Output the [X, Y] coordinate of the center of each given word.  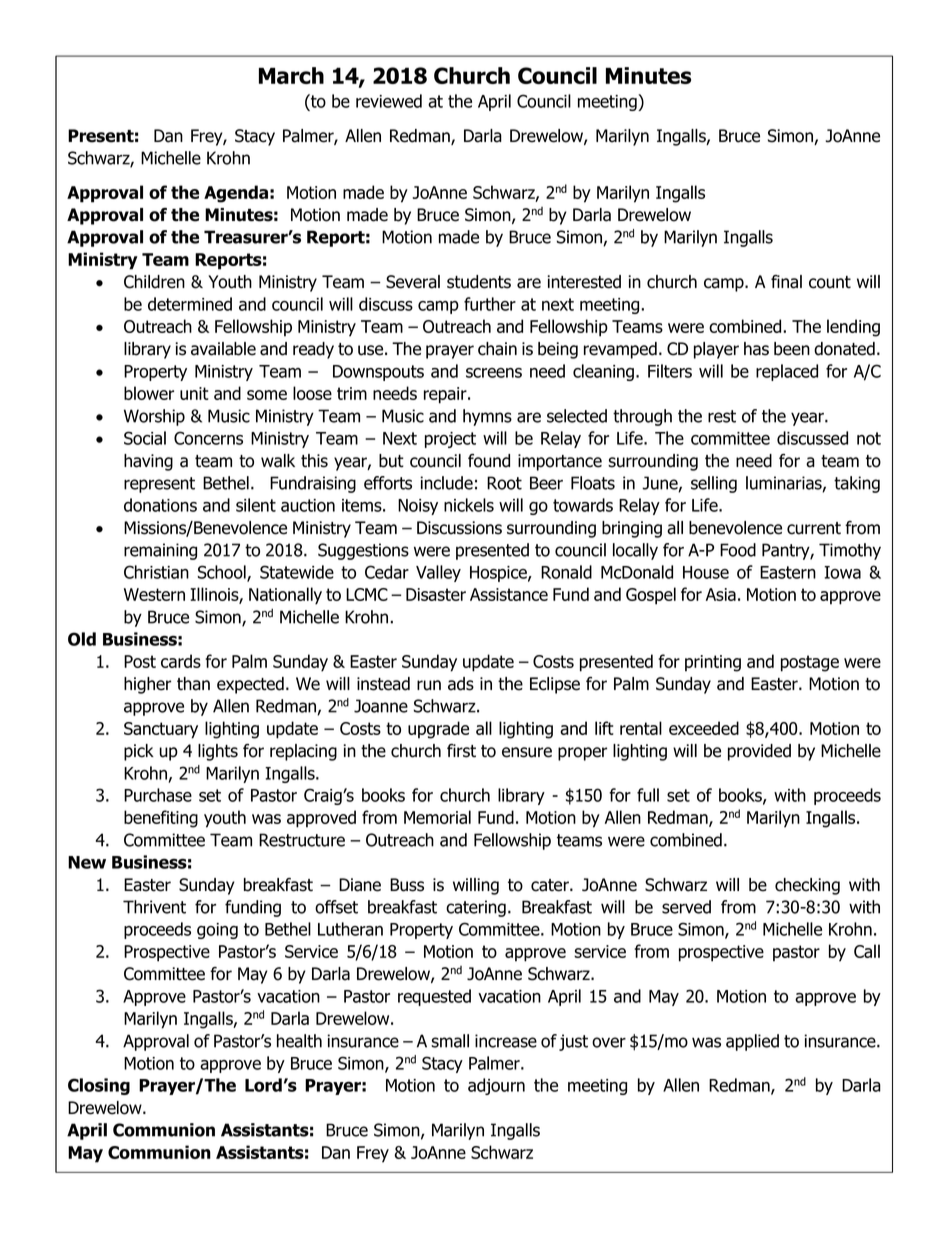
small [450, 1041]
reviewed [389, 101]
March [291, 75]
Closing [99, 1086]
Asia [721, 594]
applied [752, 1042]
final [786, 282]
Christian [156, 572]
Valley [438, 573]
